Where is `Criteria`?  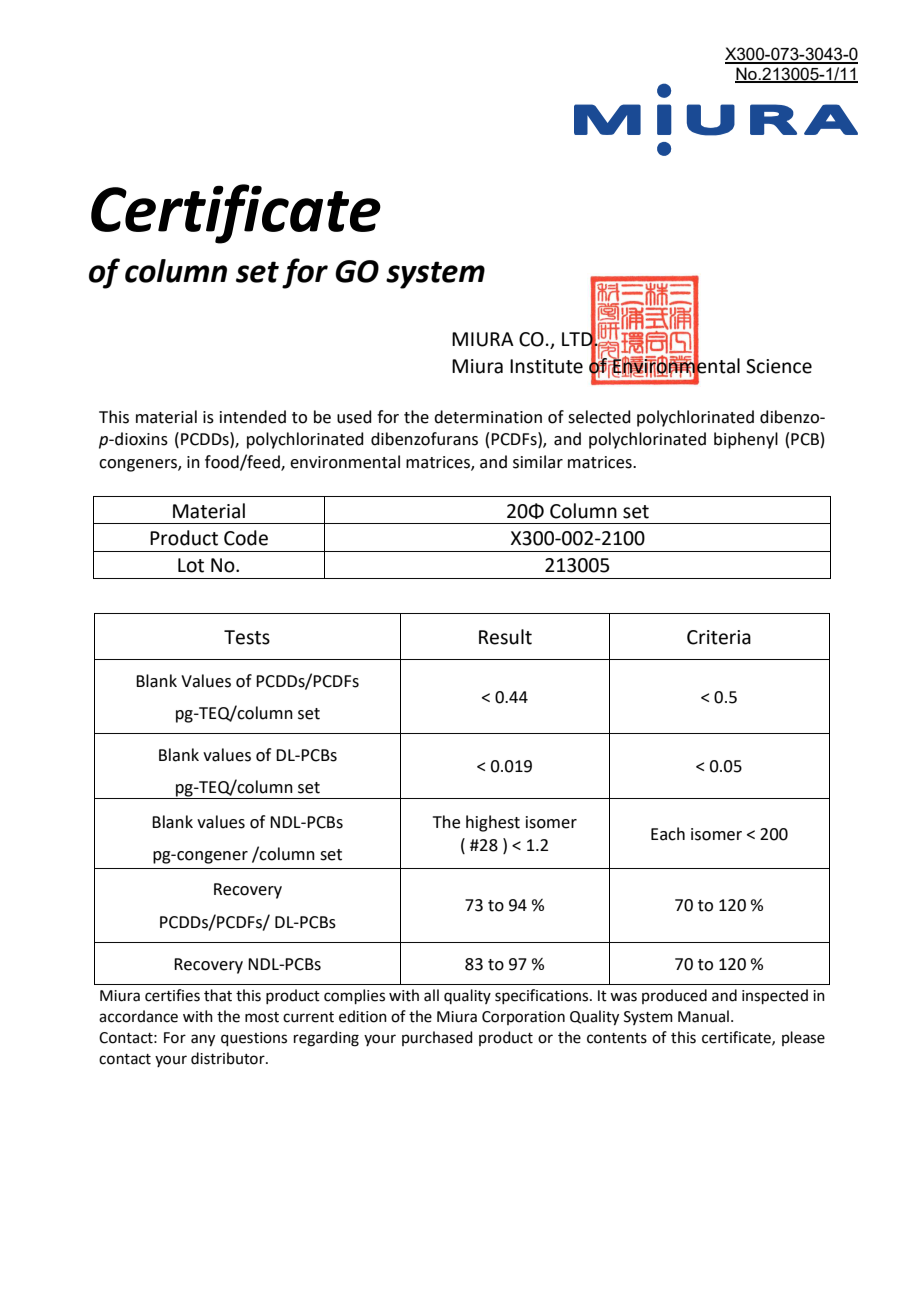
Criteria is located at coordinates (719, 637).
